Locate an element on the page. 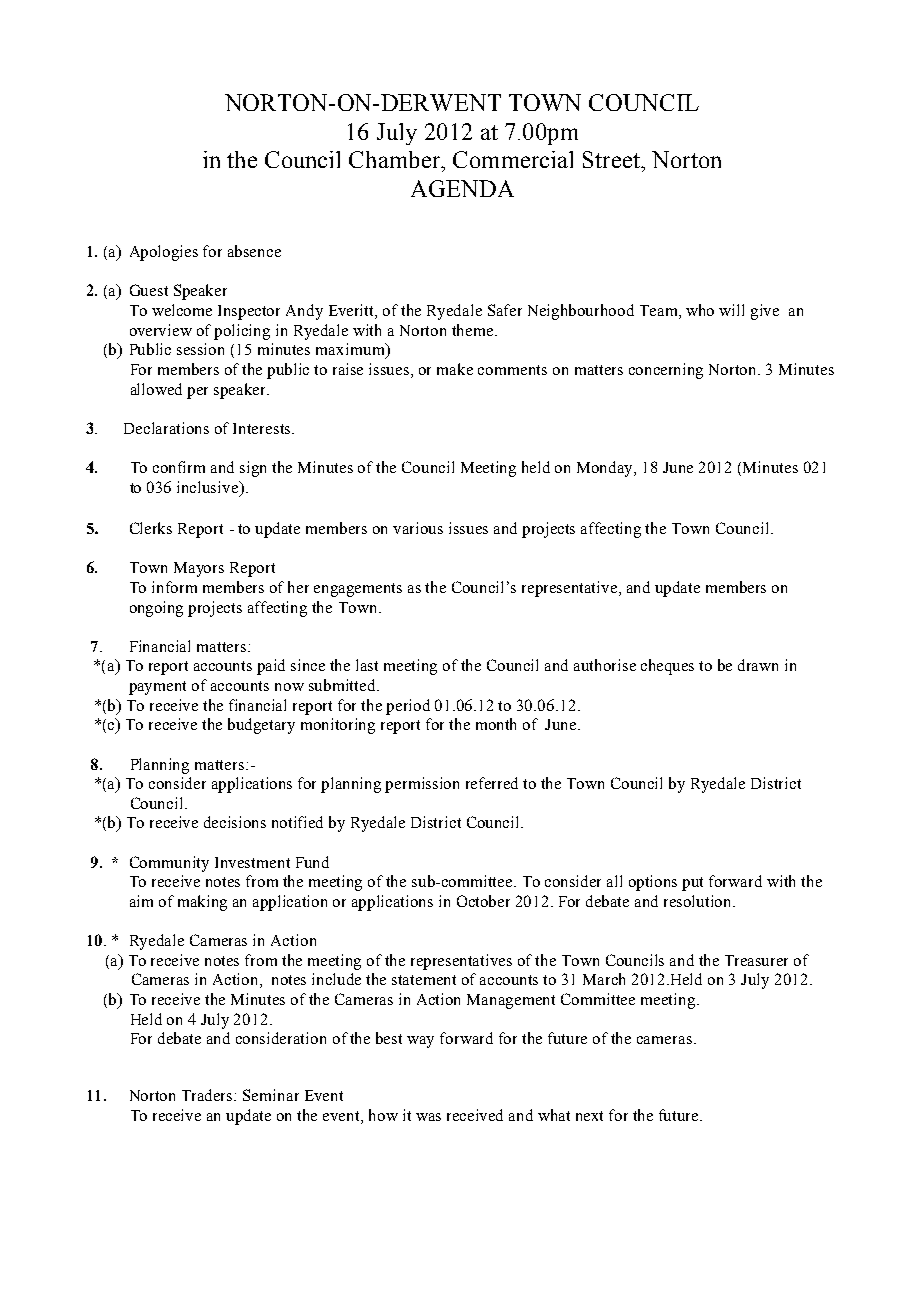 Image resolution: width=924 pixels, height=1308 pixels. Monday is located at coordinates (606, 469).
